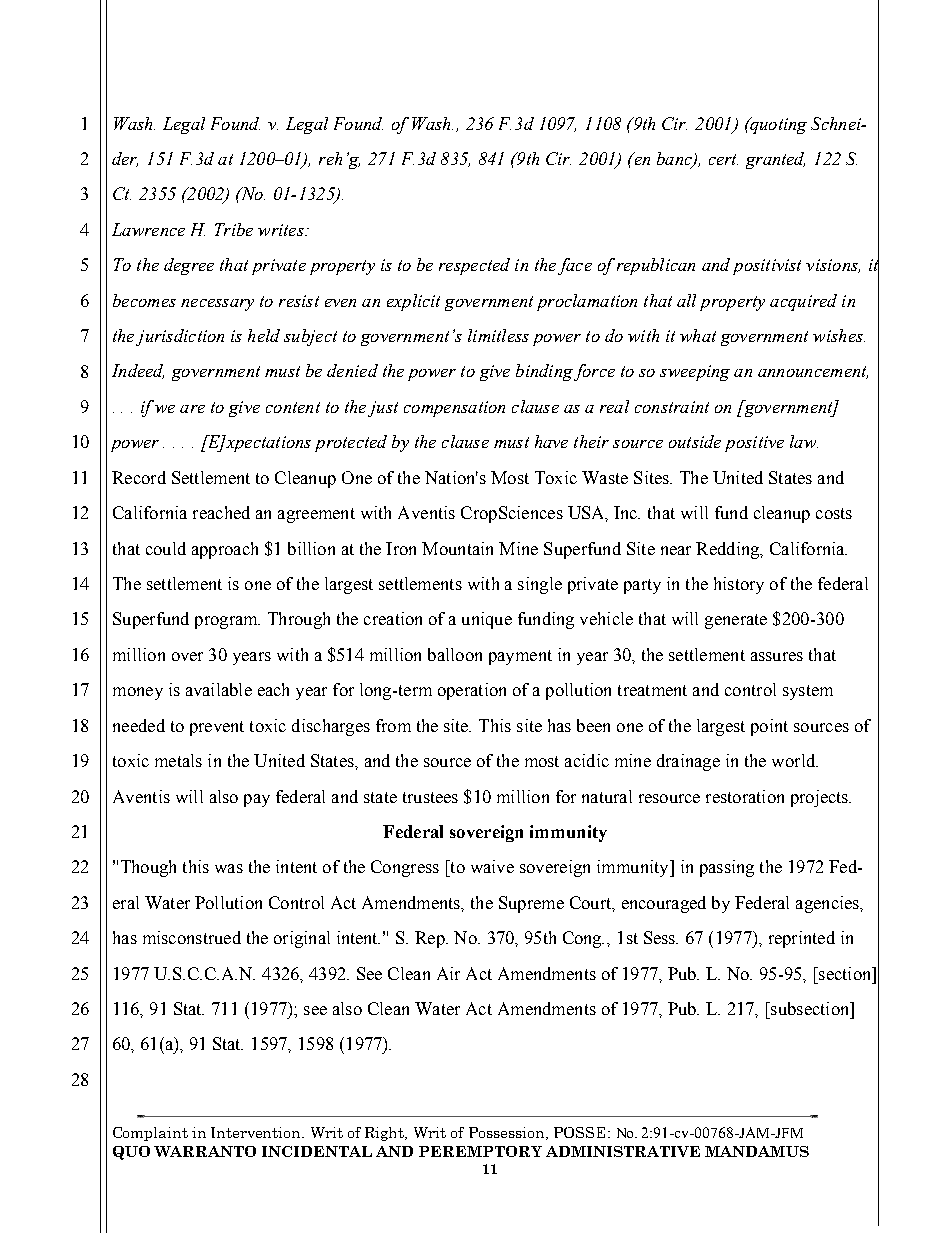 The image size is (952, 1233). I want to click on are, so click(192, 409).
